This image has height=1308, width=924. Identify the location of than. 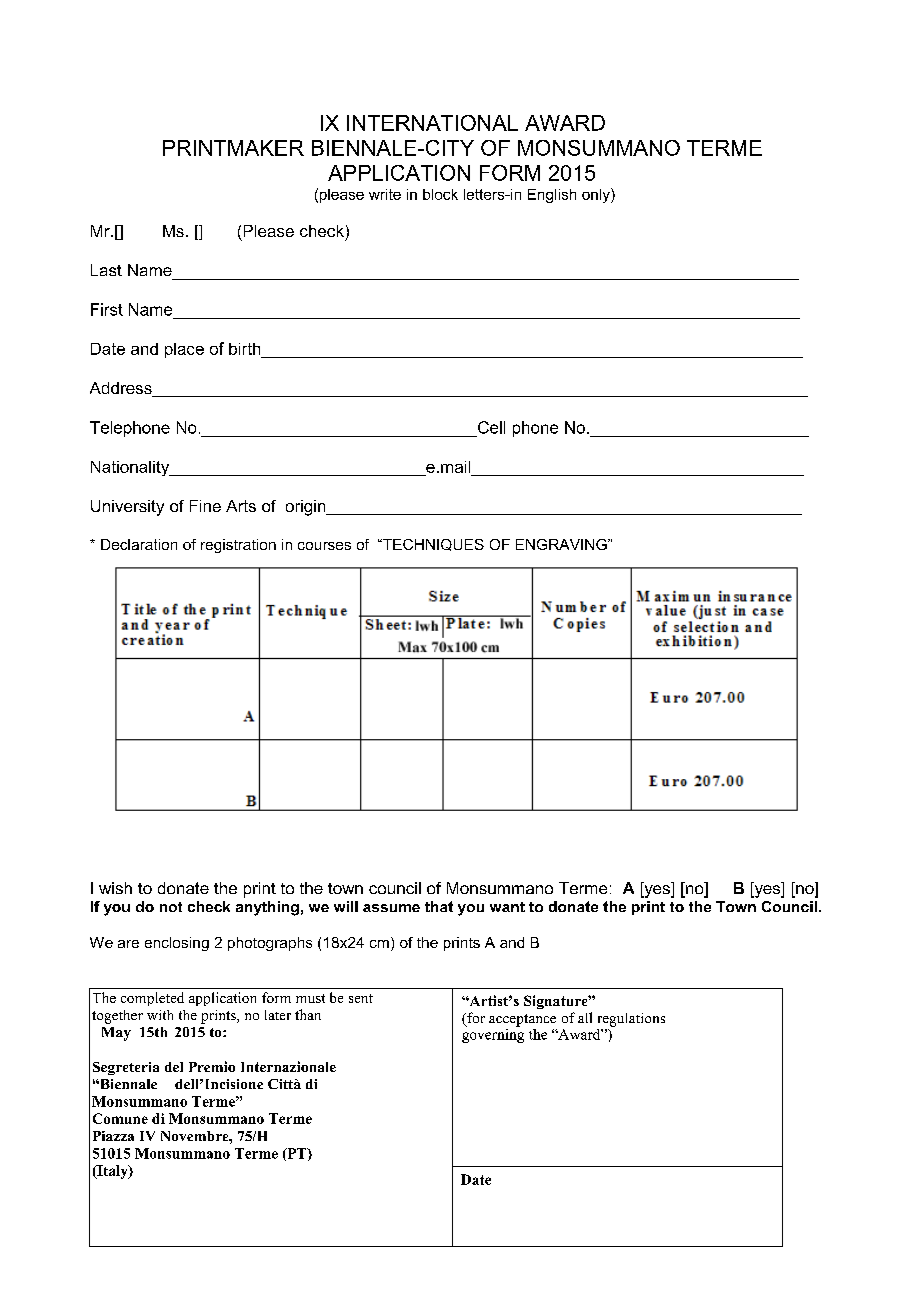
(308, 1014).
